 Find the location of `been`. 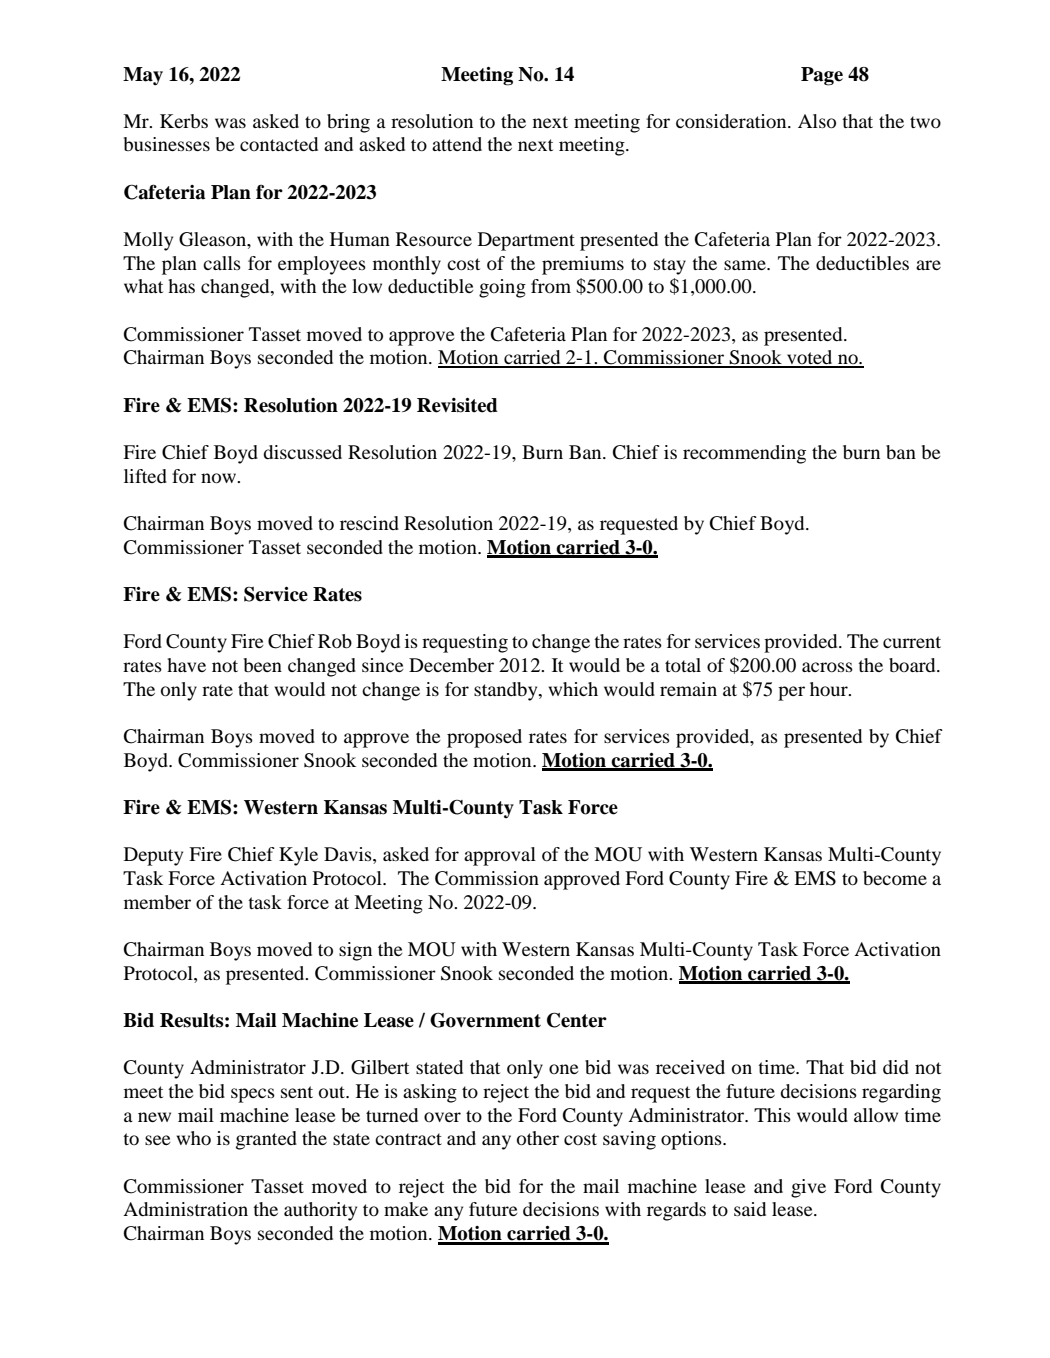

been is located at coordinates (263, 665).
